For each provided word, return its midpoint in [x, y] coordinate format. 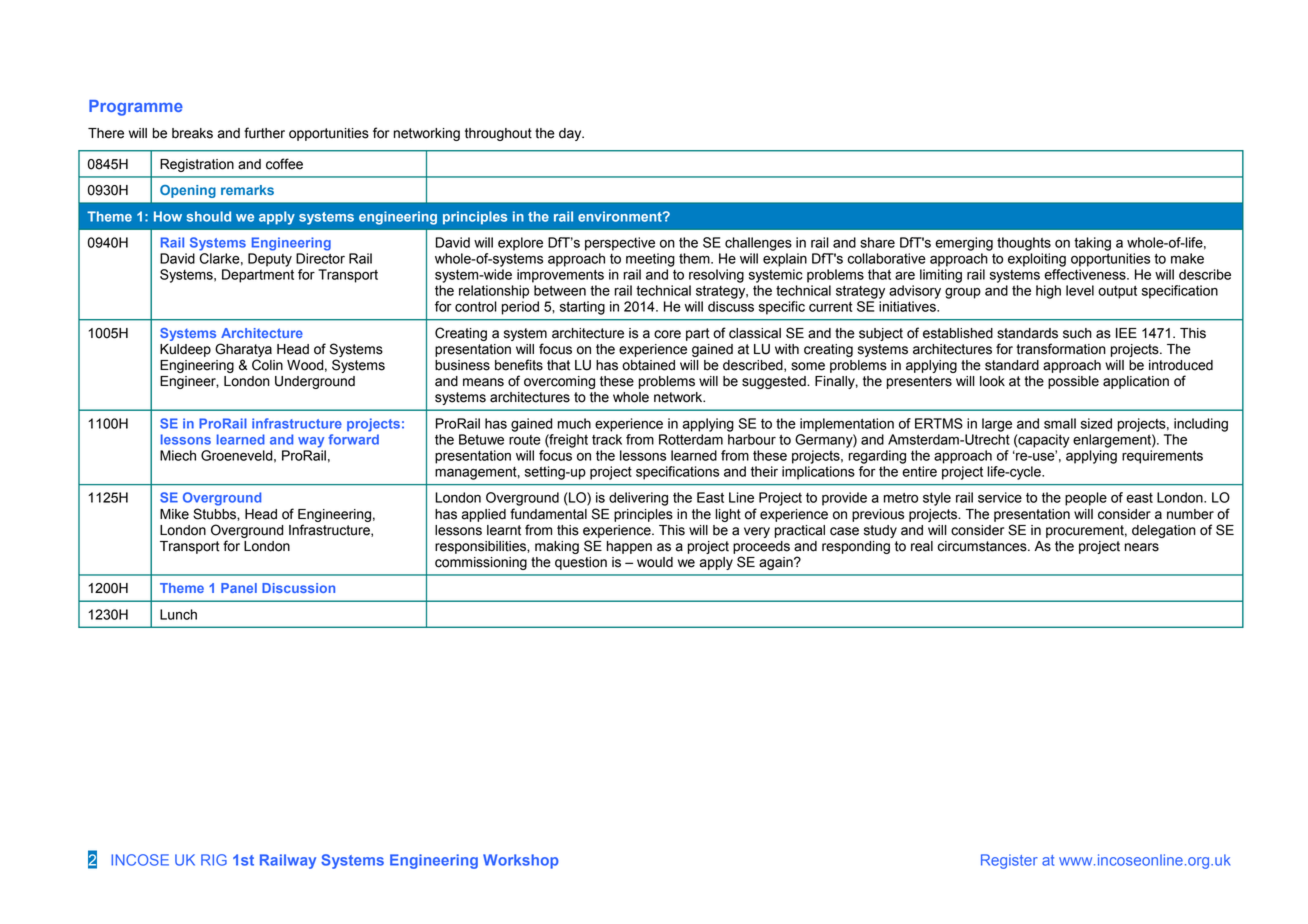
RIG [214, 860]
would [655, 562]
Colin [267, 365]
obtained [648, 365]
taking [1092, 244]
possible [1073, 382]
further [264, 133]
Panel [239, 588]
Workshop [521, 861]
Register [1009, 861]
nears [1142, 547]
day [571, 134]
